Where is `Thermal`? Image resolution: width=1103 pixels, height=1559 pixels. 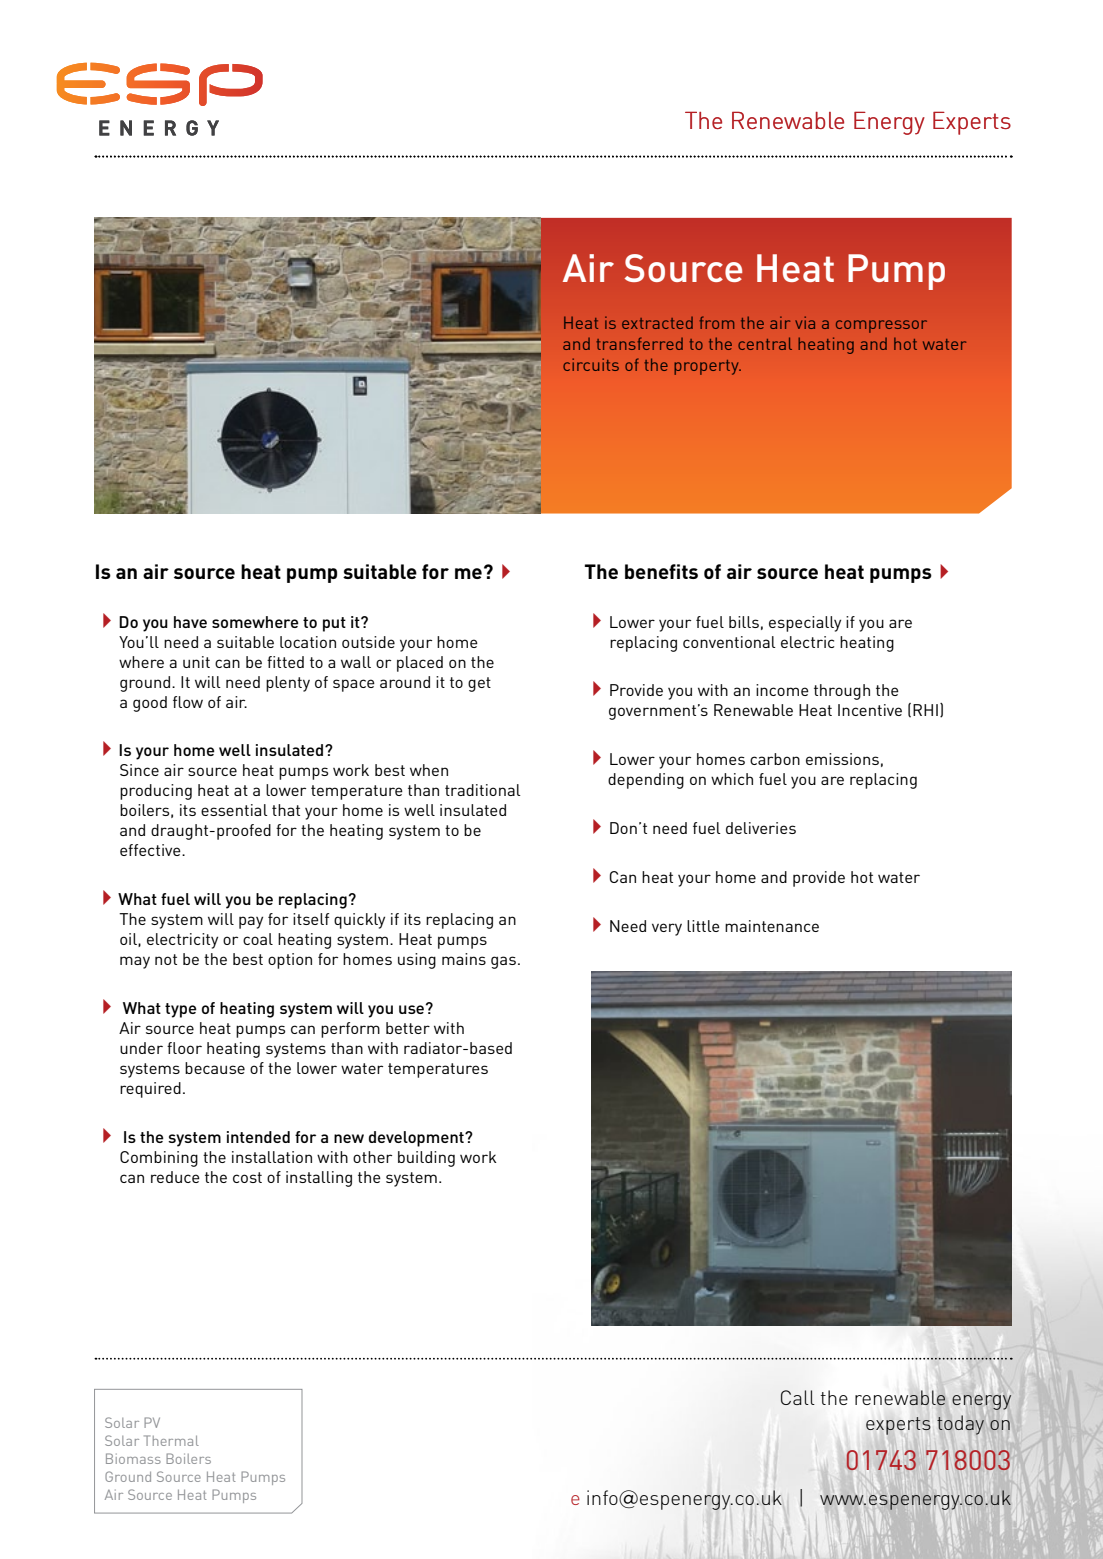 Thermal is located at coordinates (171, 1440).
